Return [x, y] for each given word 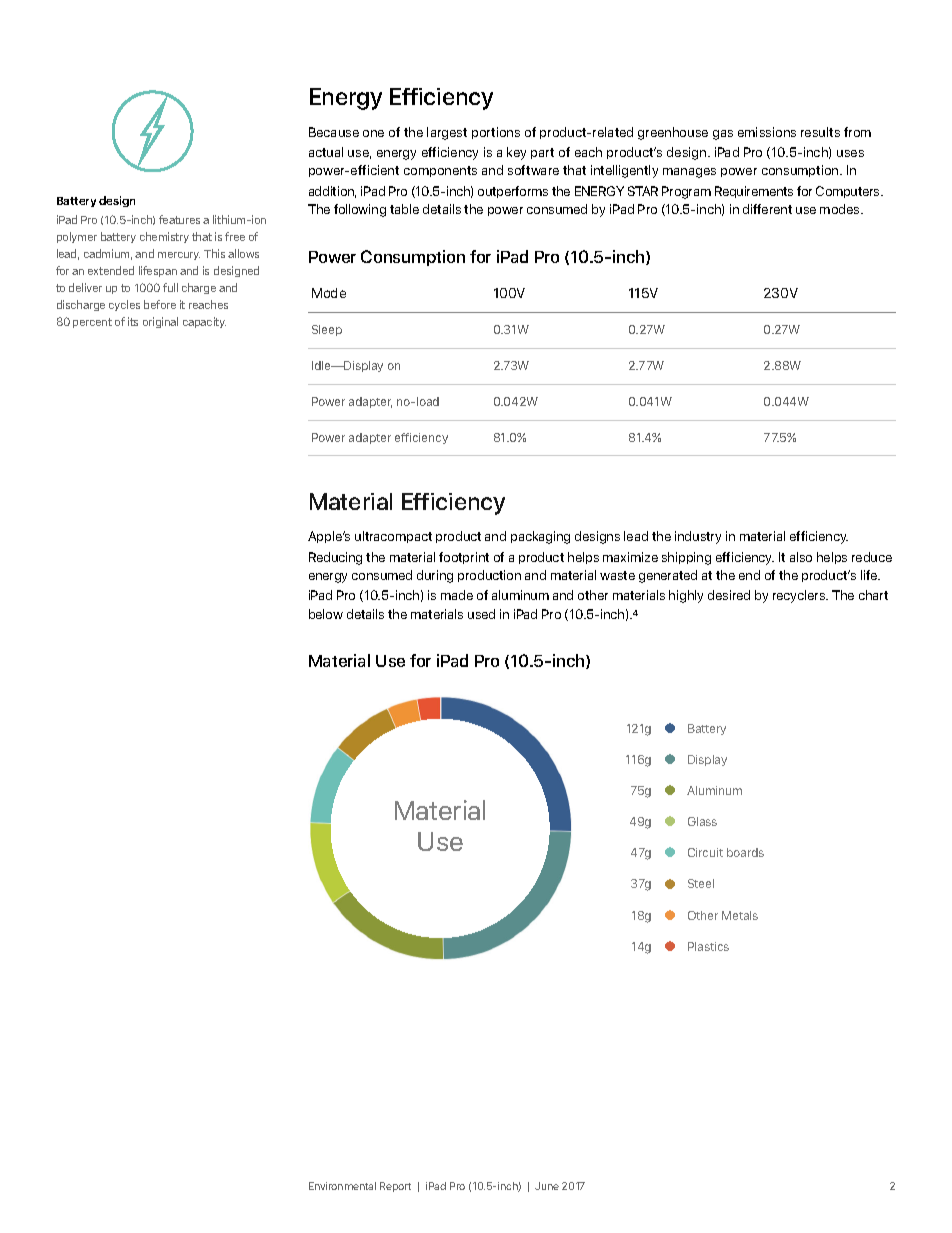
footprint [464, 558]
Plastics [708, 946]
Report [395, 1187]
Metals [740, 915]
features [179, 219]
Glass [702, 821]
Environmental [342, 1186]
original [160, 322]
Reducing [335, 558]
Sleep [327, 330]
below [326, 614]
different [767, 209]
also [801, 557]
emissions [767, 132]
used [481, 614]
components [440, 171]
